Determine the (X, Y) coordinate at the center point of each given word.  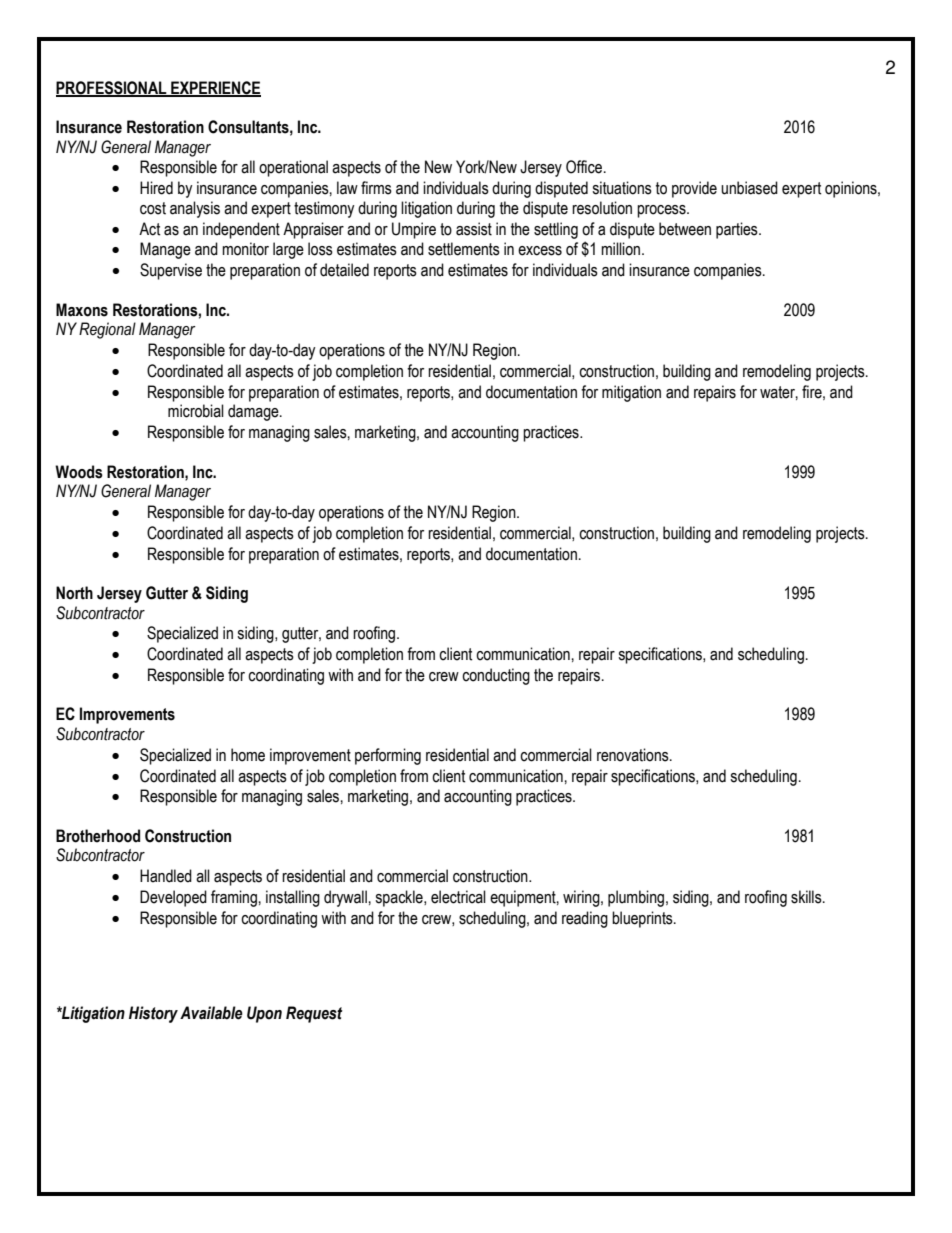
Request (314, 1014)
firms (376, 188)
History (153, 1014)
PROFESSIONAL (112, 88)
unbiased (749, 188)
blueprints (643, 919)
